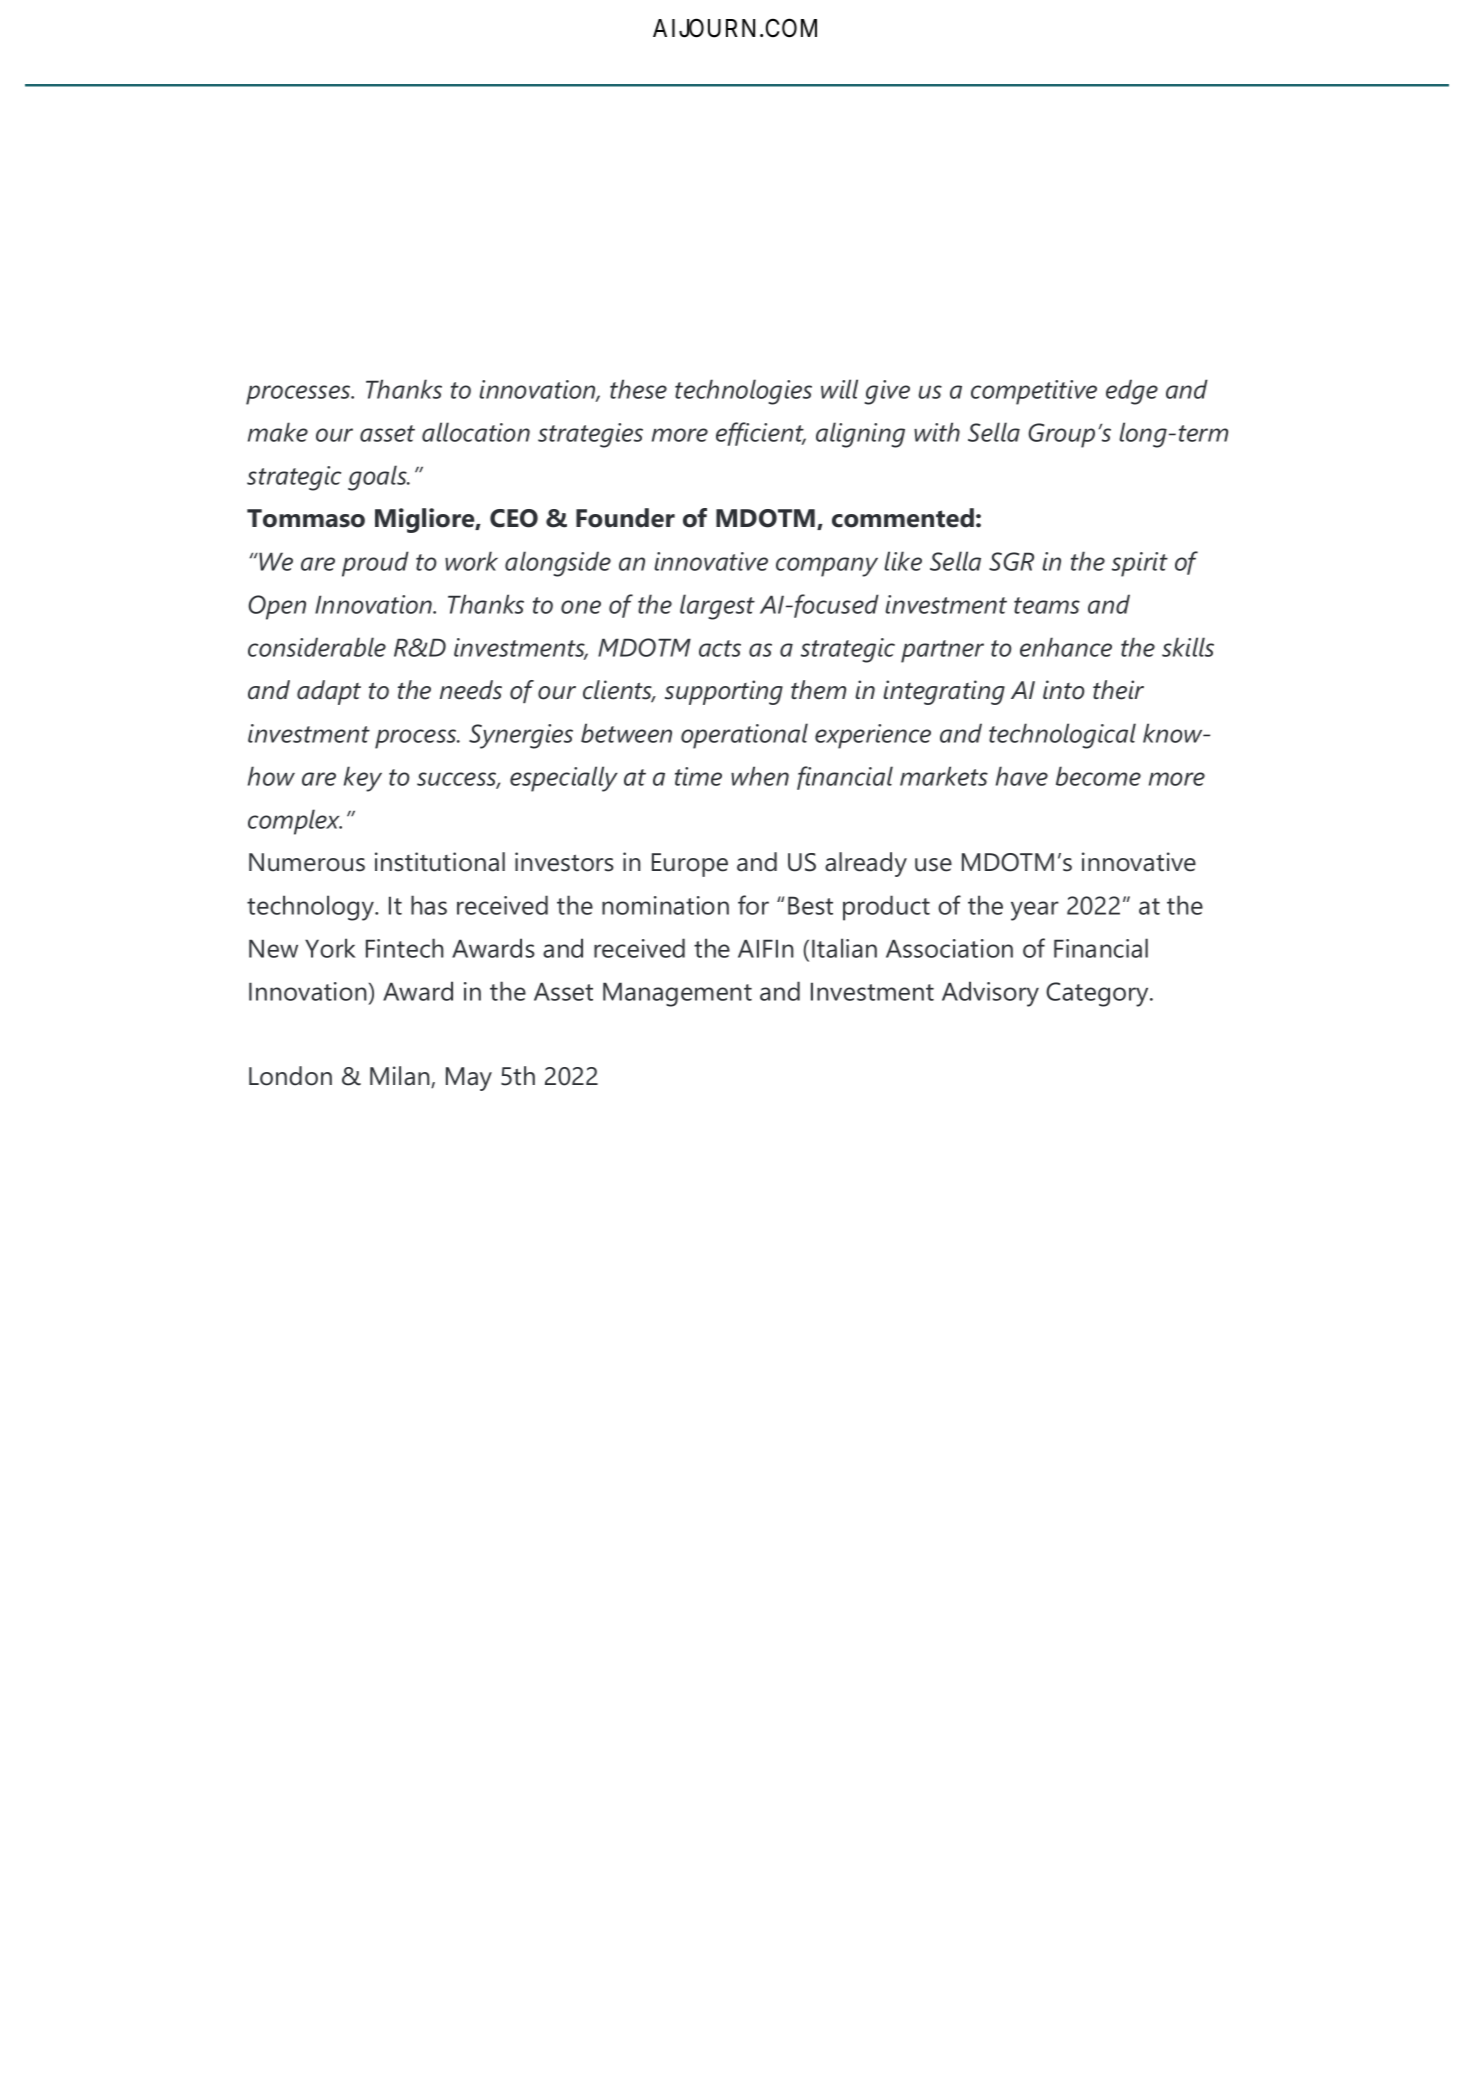  Describe the element at coordinates (743, 392) in the screenshot. I see `technologies` at that location.
